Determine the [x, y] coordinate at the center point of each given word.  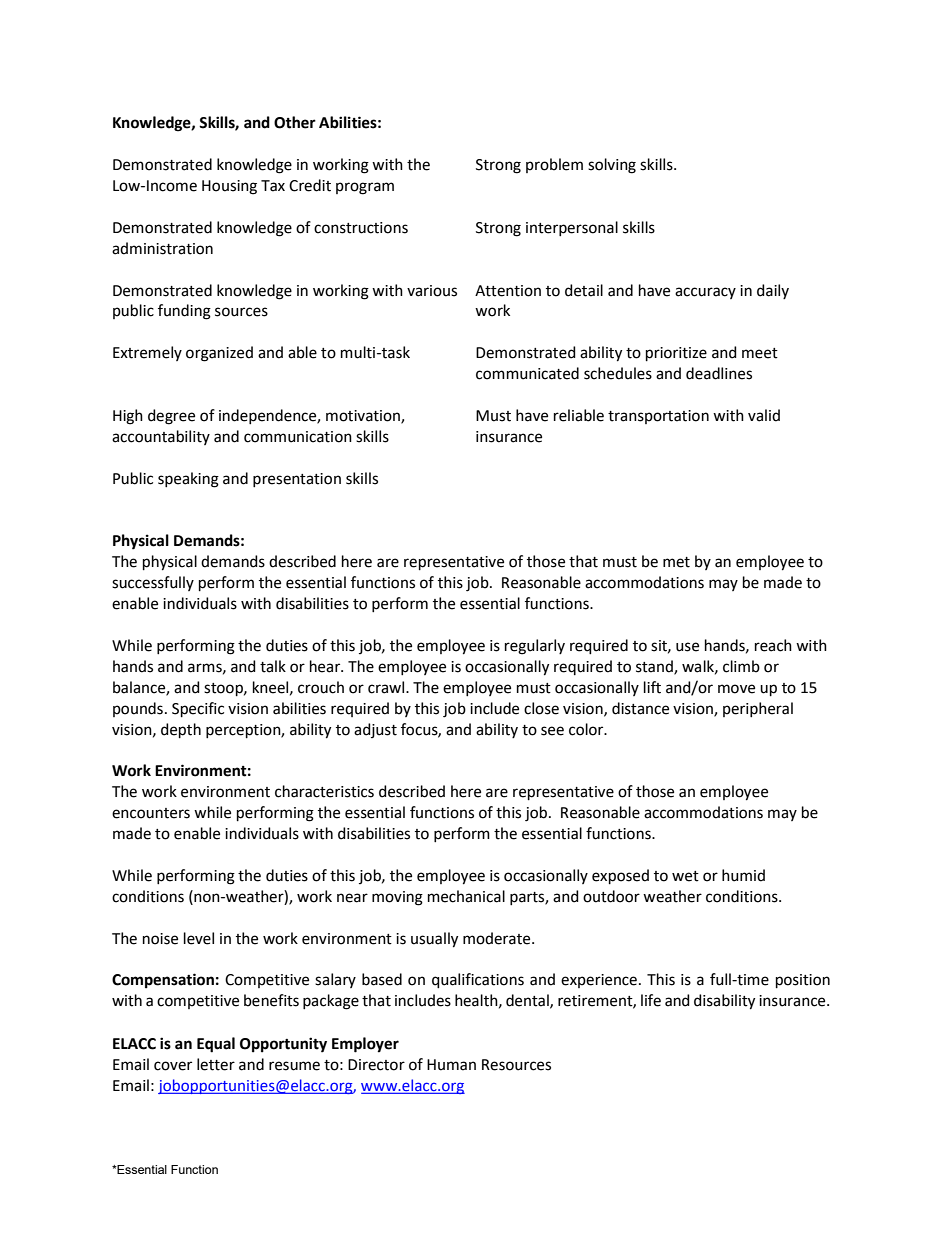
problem [554, 165]
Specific [198, 709]
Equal [216, 1045]
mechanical [466, 896]
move [736, 689]
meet [760, 353]
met [676, 562]
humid [743, 875]
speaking [188, 480]
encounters [151, 813]
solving [612, 166]
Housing [229, 187]
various [432, 291]
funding [184, 312]
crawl [387, 687]
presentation [297, 480]
